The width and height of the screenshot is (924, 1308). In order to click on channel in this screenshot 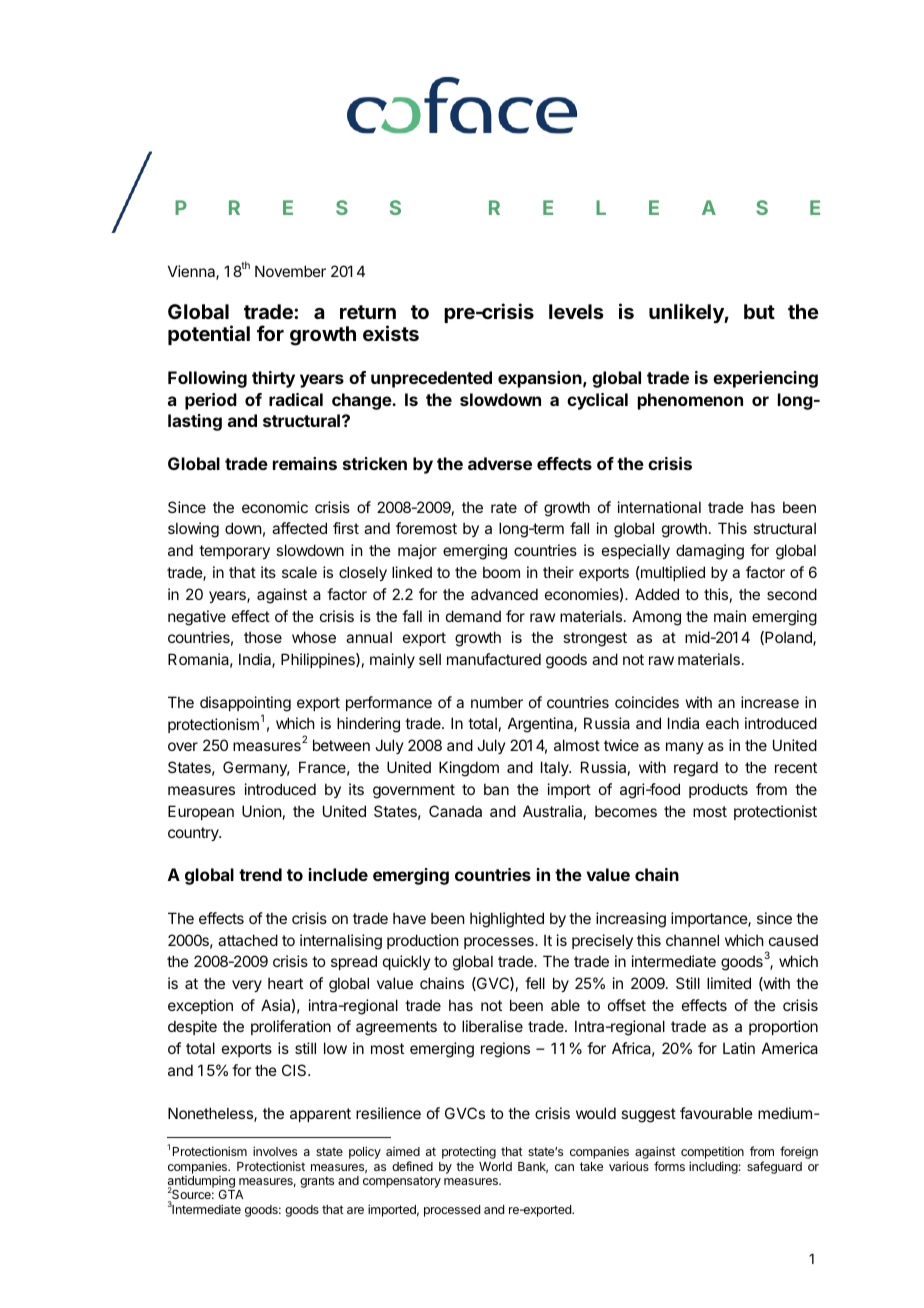, I will do `click(692, 940)`.
